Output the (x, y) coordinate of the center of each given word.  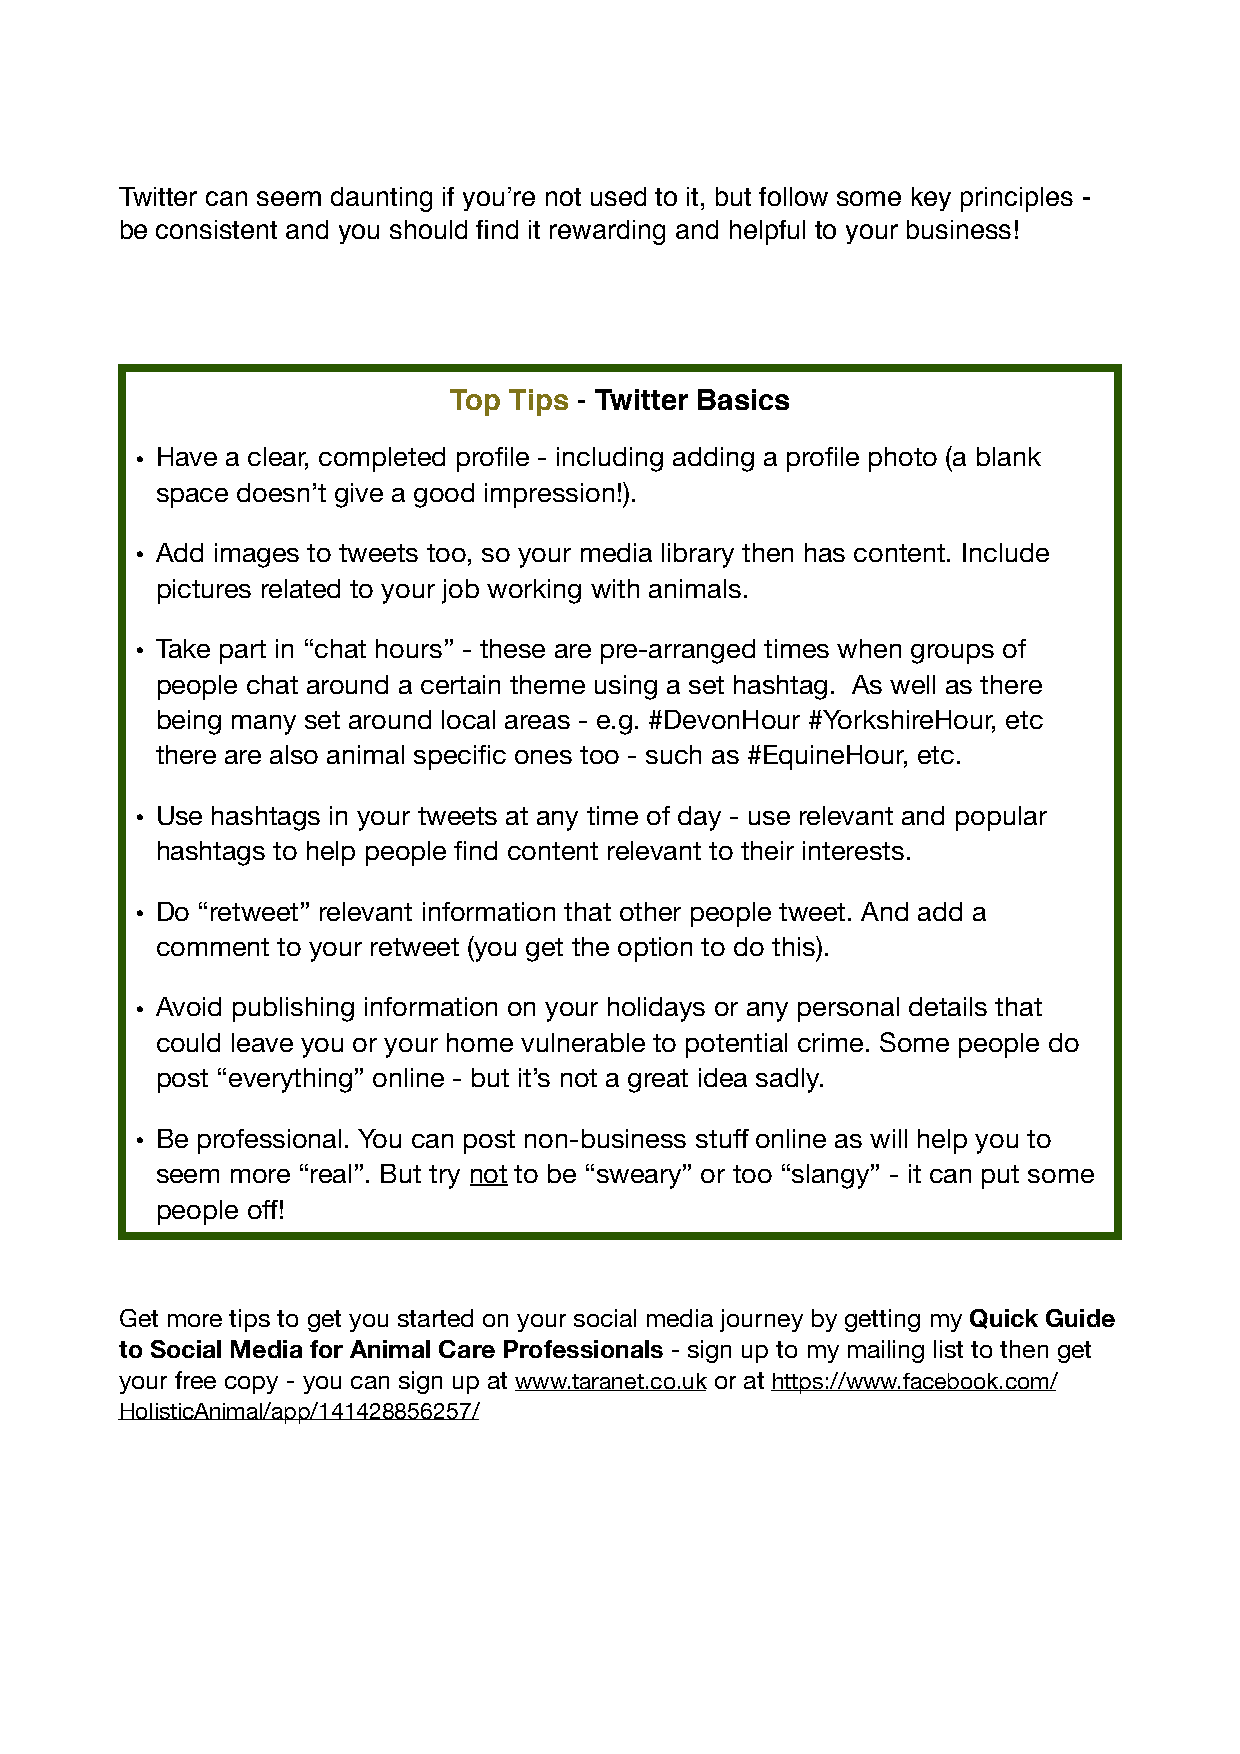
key (931, 199)
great (658, 1081)
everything (290, 1080)
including (610, 459)
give (359, 495)
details (948, 1006)
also (294, 754)
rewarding (607, 232)
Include (1006, 552)
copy (251, 1385)
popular (1001, 818)
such (673, 754)
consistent (216, 229)
